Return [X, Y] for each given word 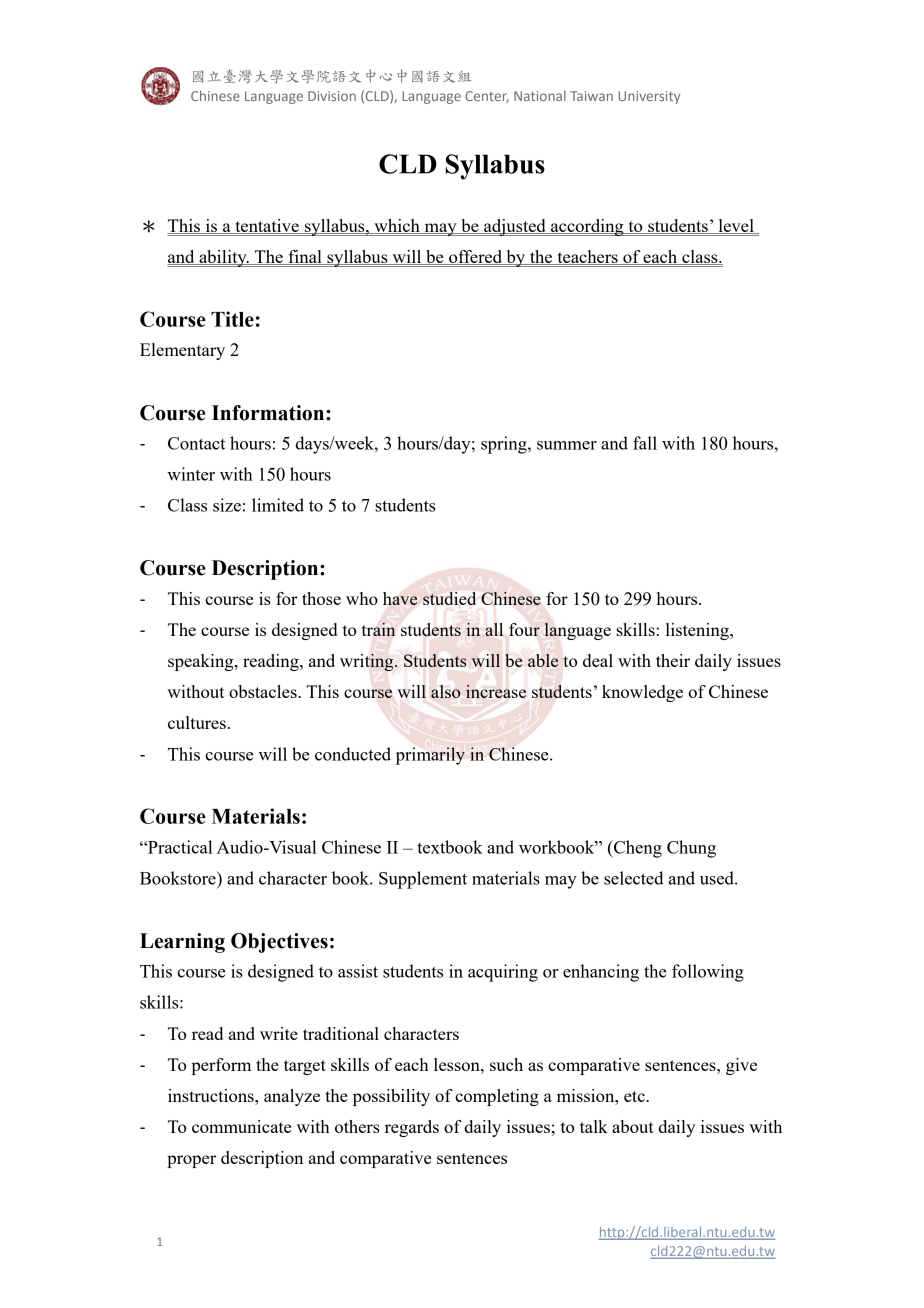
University [649, 97]
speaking [202, 662]
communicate [241, 1126]
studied [449, 598]
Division [332, 96]
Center [487, 97]
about [633, 1126]
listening [698, 631]
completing [497, 1097]
